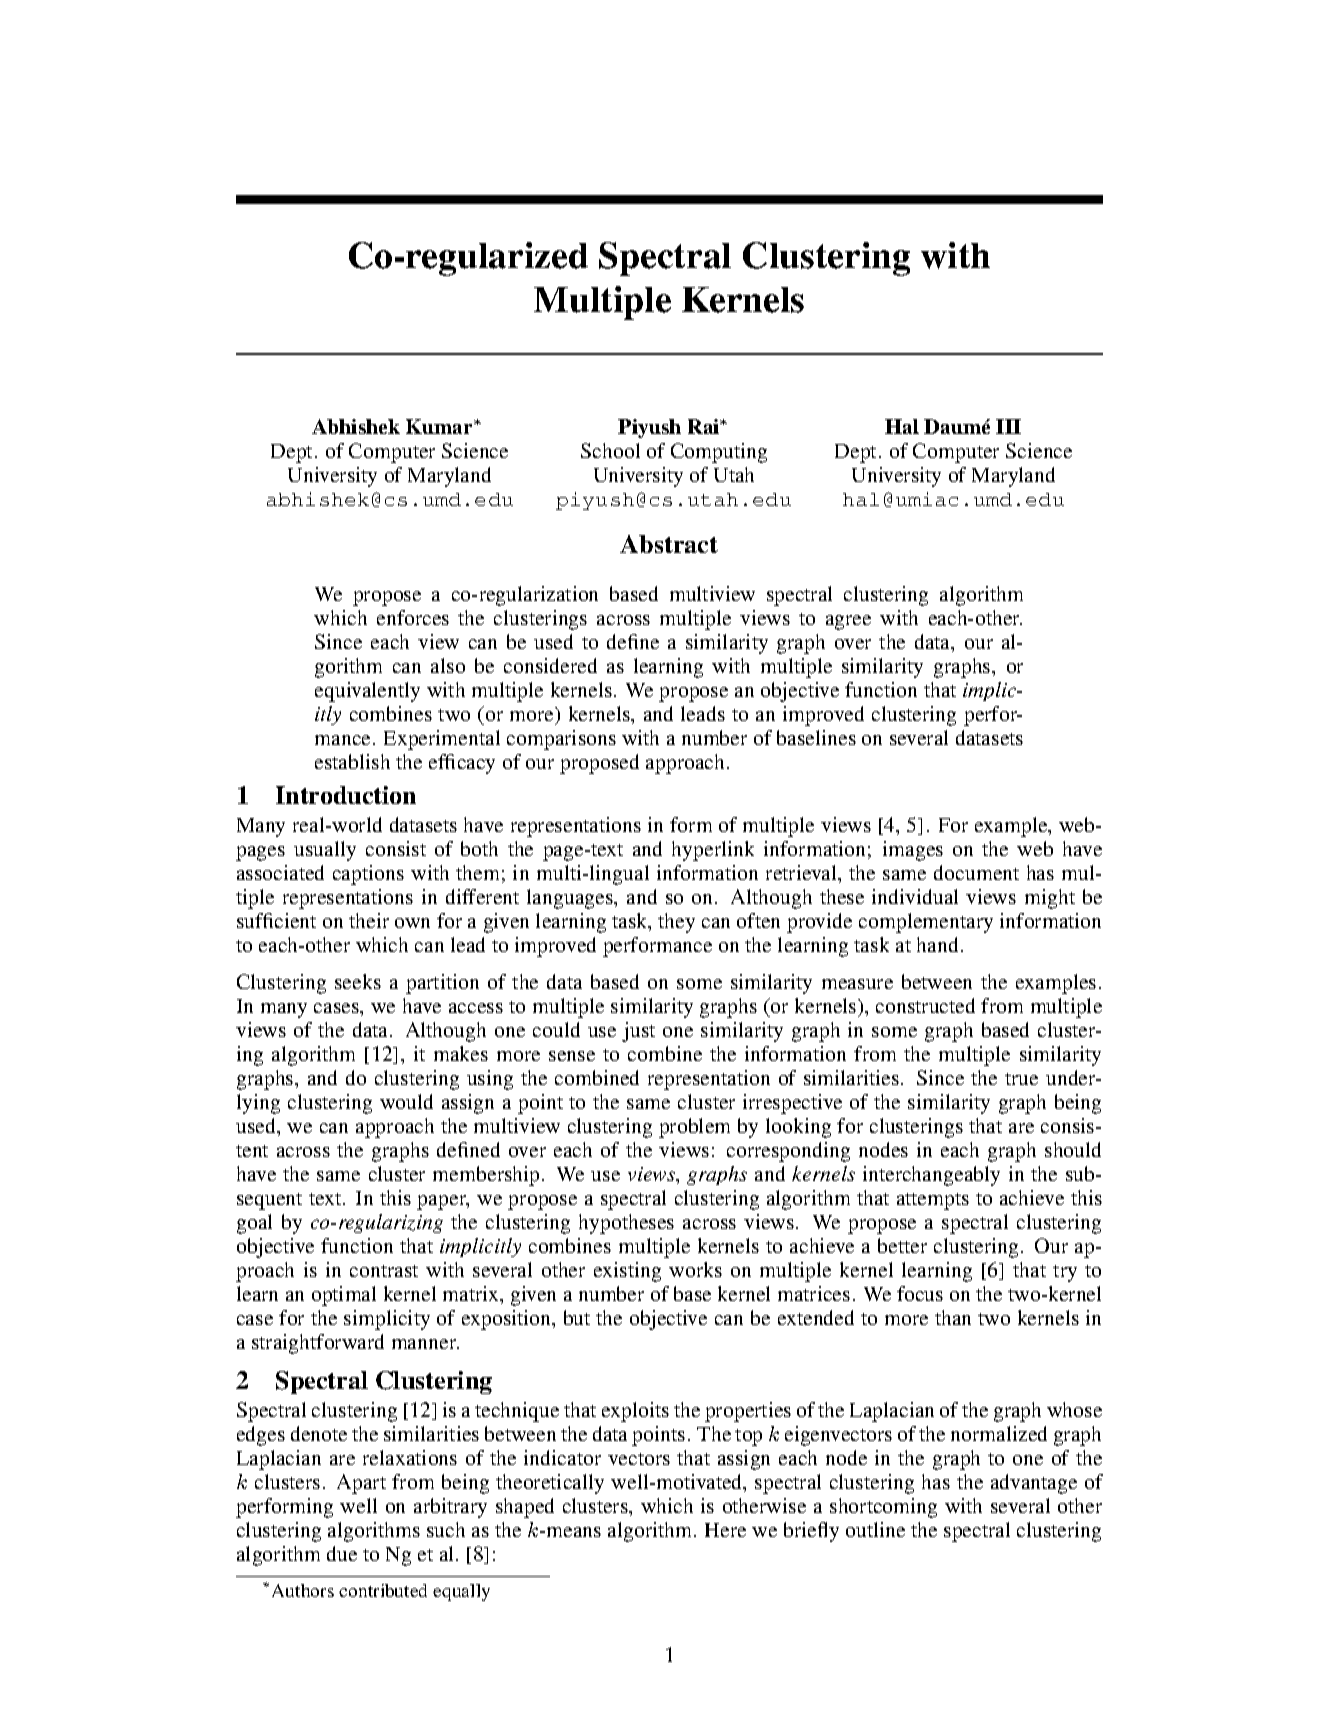 The height and width of the screenshot is (1733, 1339). Describe the element at coordinates (413, 617) in the screenshot. I see `enforces` at that location.
